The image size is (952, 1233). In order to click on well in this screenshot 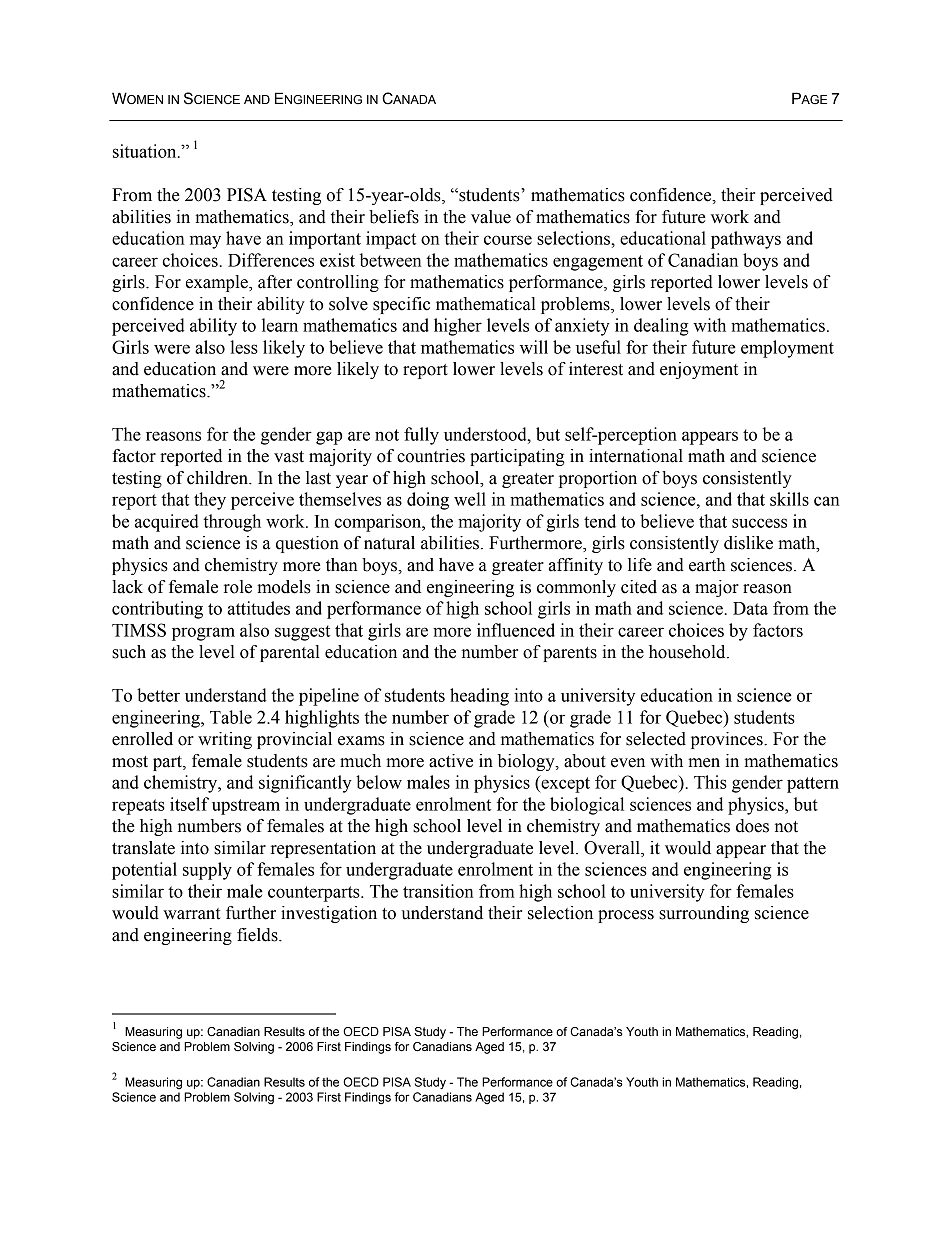, I will do `click(470, 499)`.
